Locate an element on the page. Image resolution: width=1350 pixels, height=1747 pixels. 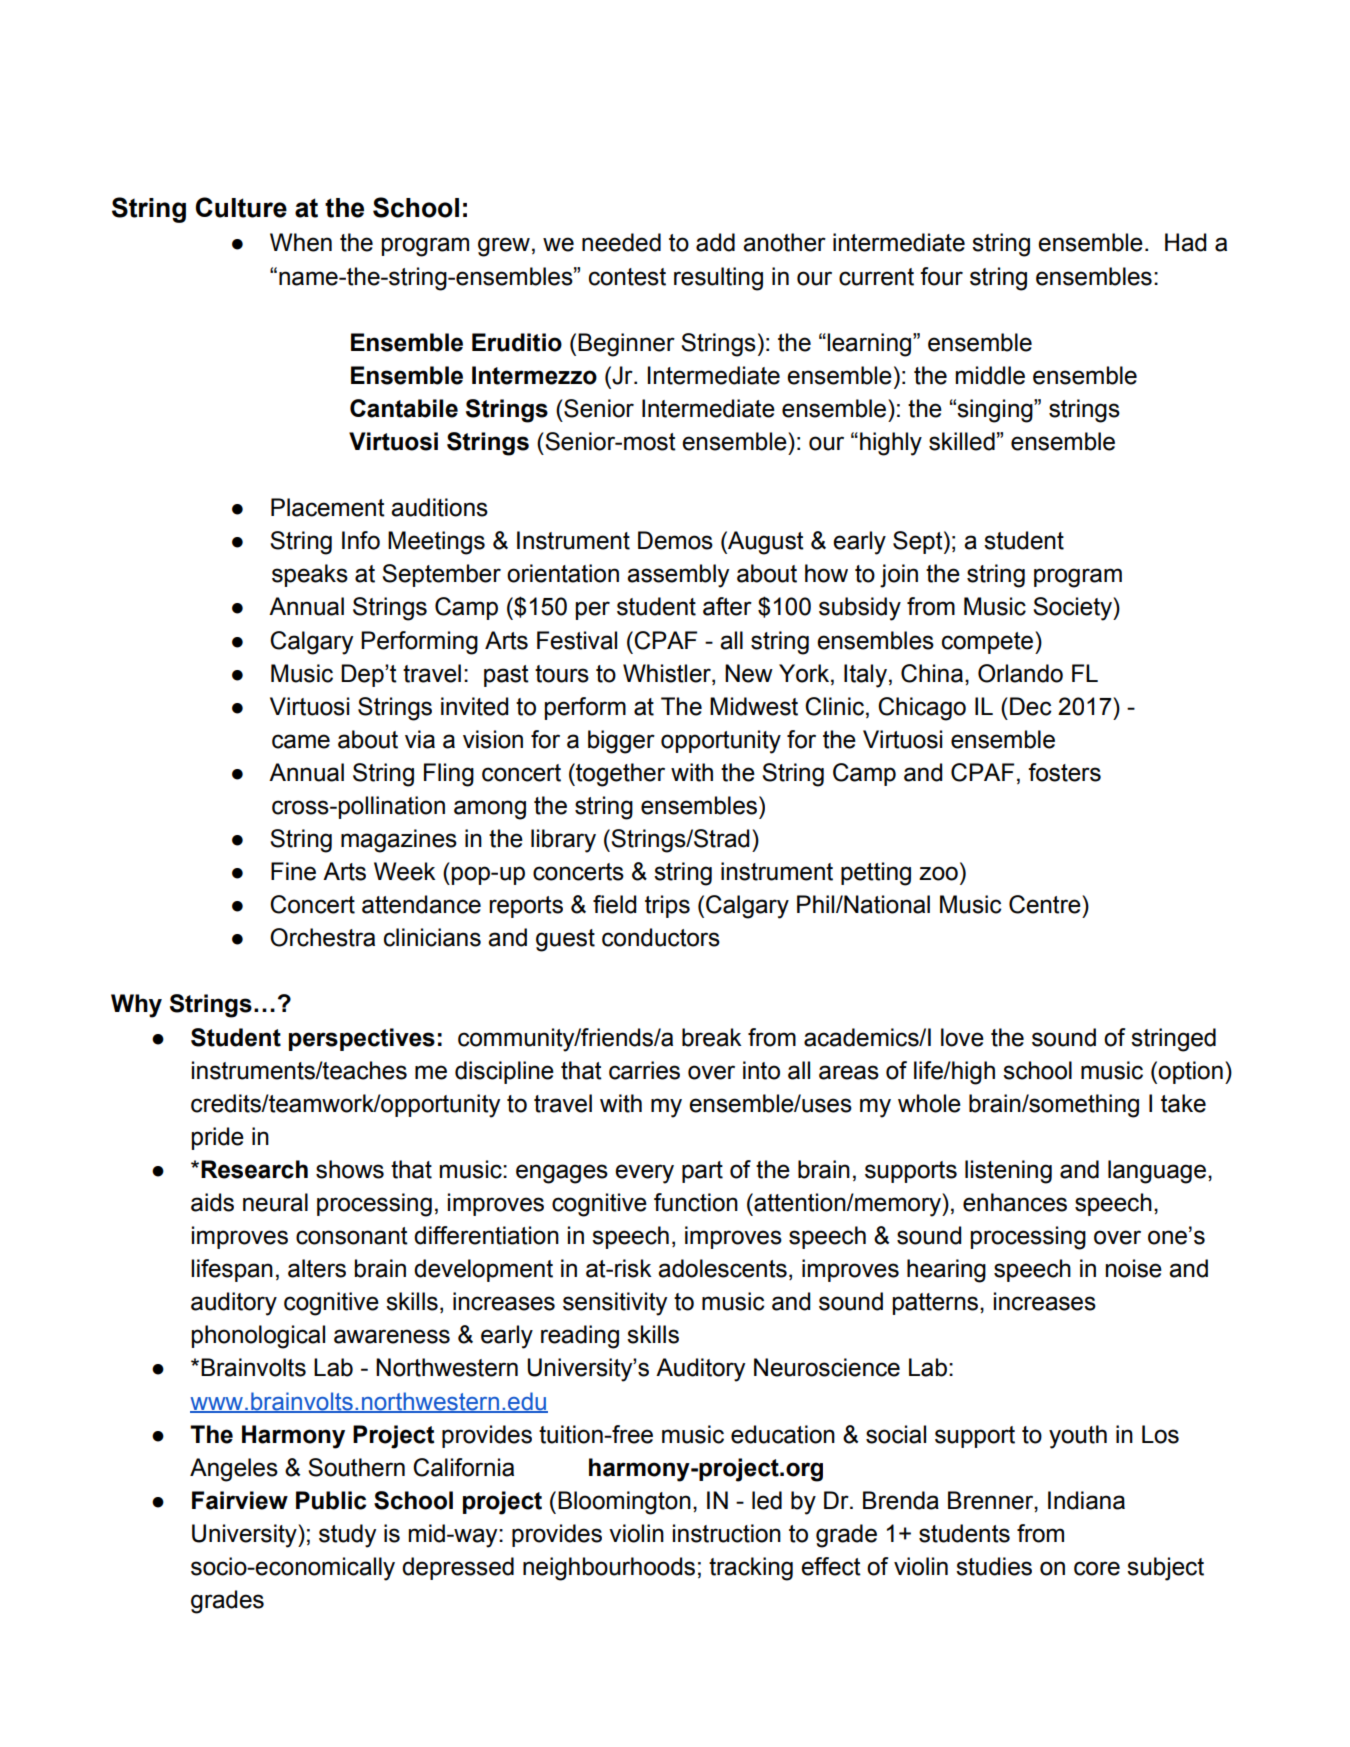
Public is located at coordinates (331, 1500).
